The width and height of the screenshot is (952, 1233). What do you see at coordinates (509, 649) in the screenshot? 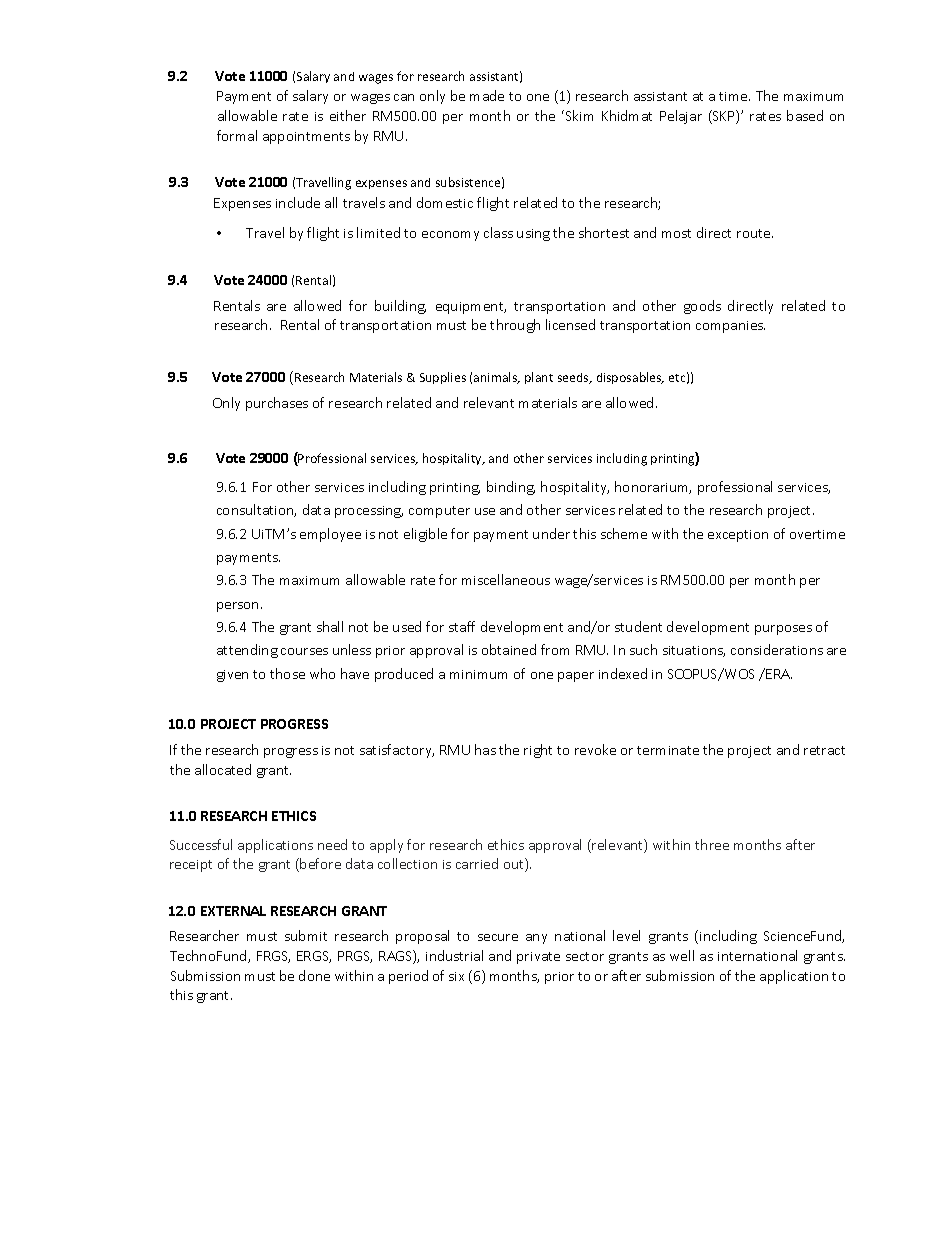
I see `obtained` at bounding box center [509, 649].
